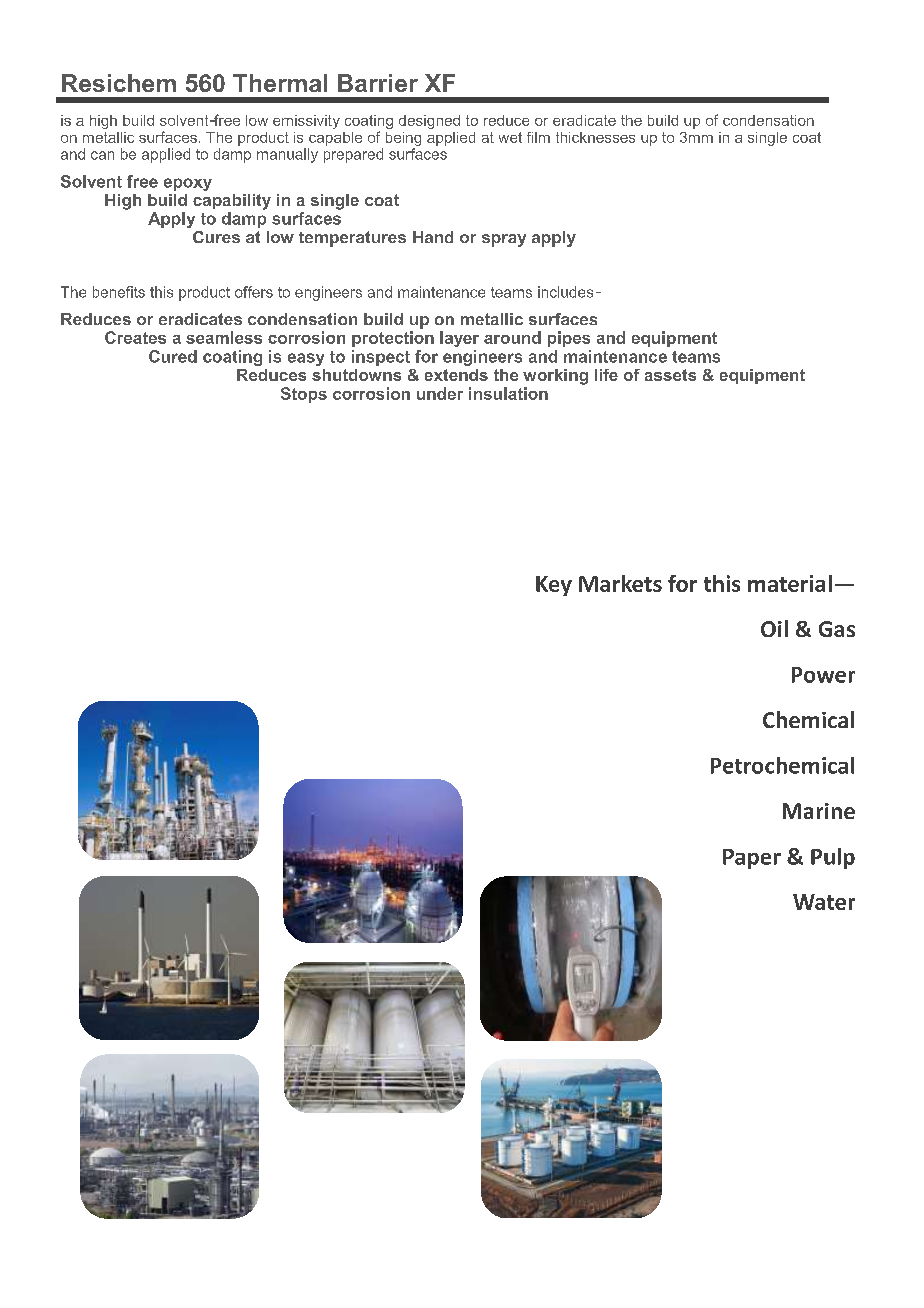 The image size is (924, 1308). What do you see at coordinates (790, 583) in the page?
I see `material` at bounding box center [790, 583].
